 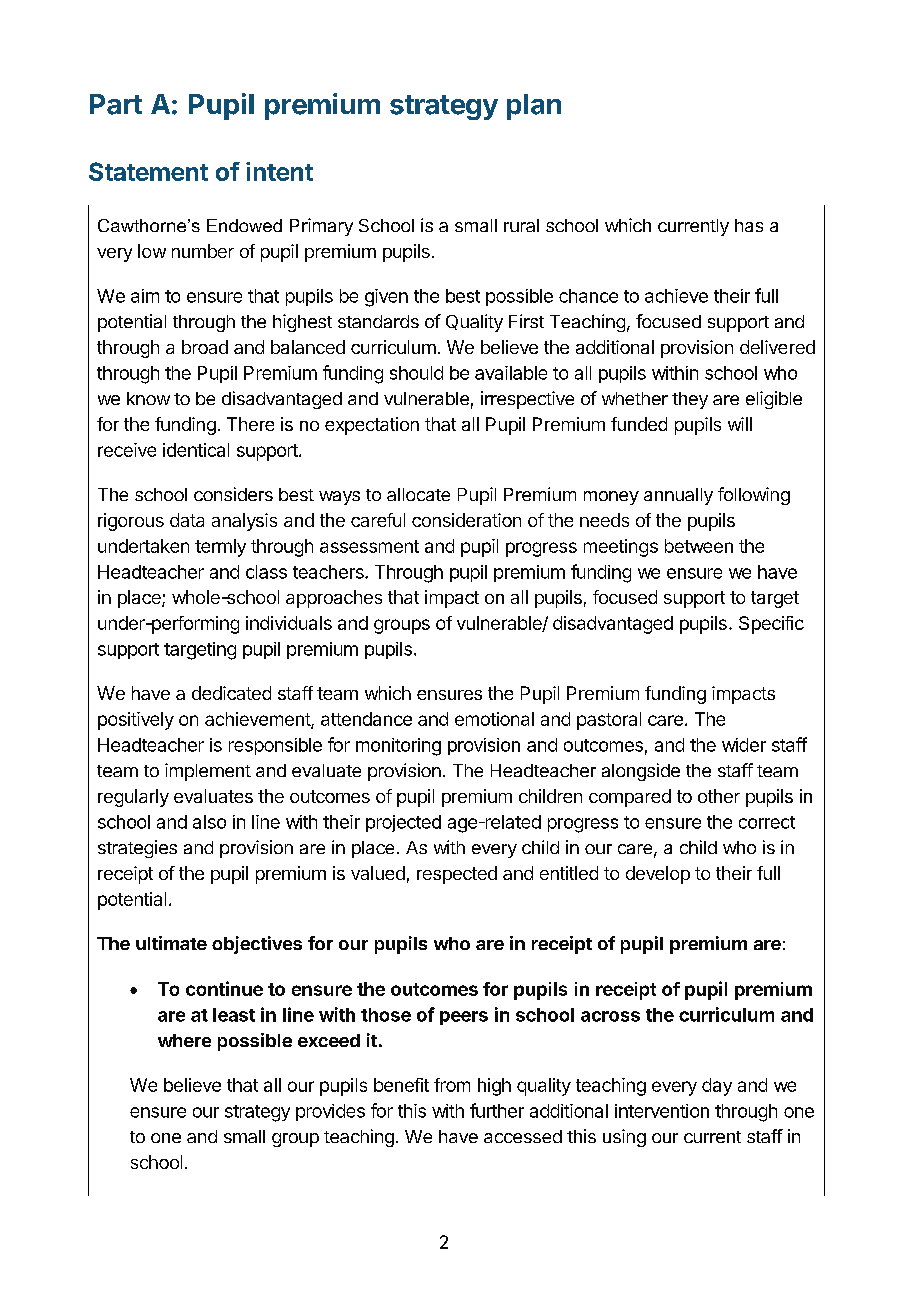 What do you see at coordinates (334, 599) in the screenshot?
I see `approaches` at bounding box center [334, 599].
